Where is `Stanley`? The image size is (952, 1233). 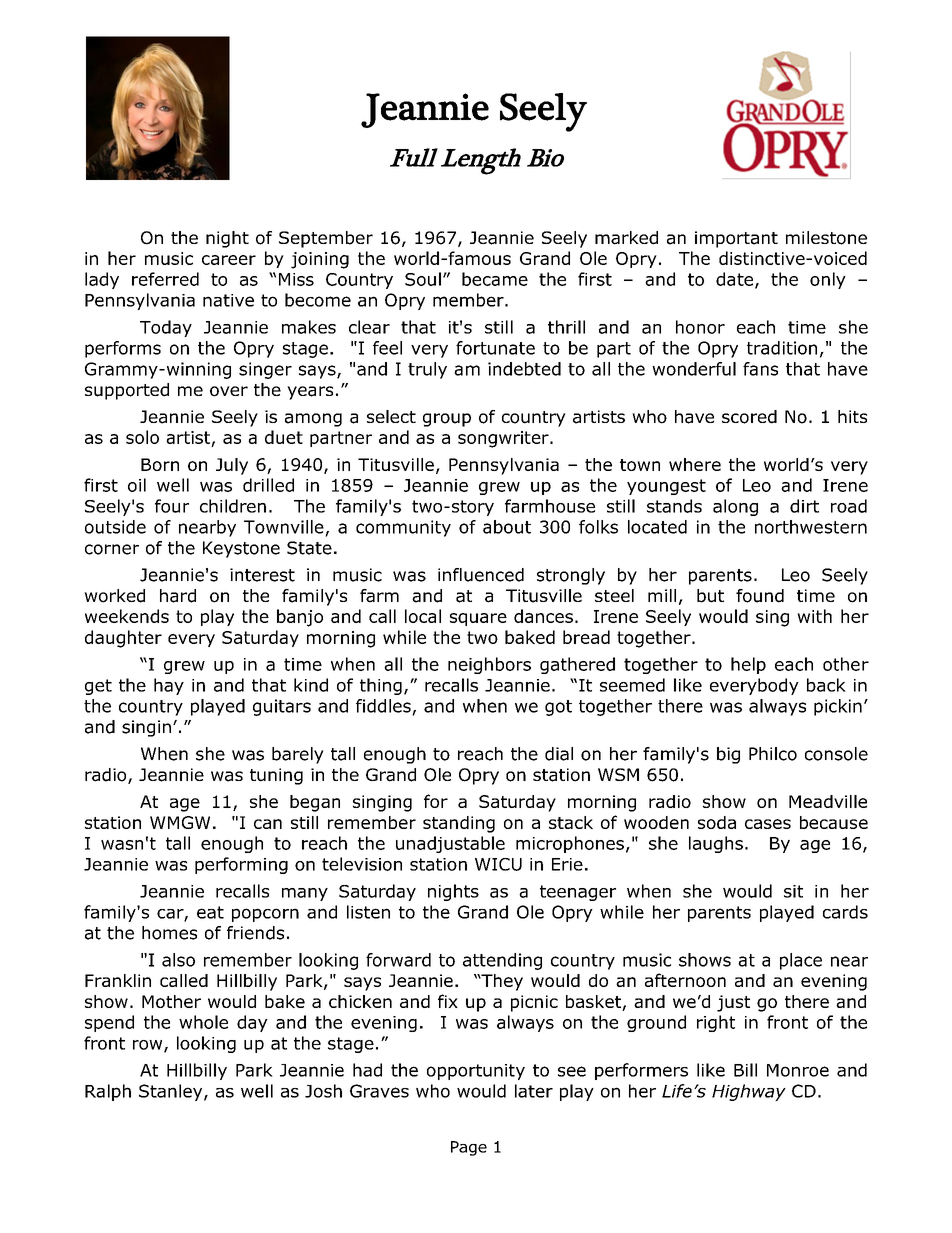
Stanley is located at coordinates (172, 1092).
